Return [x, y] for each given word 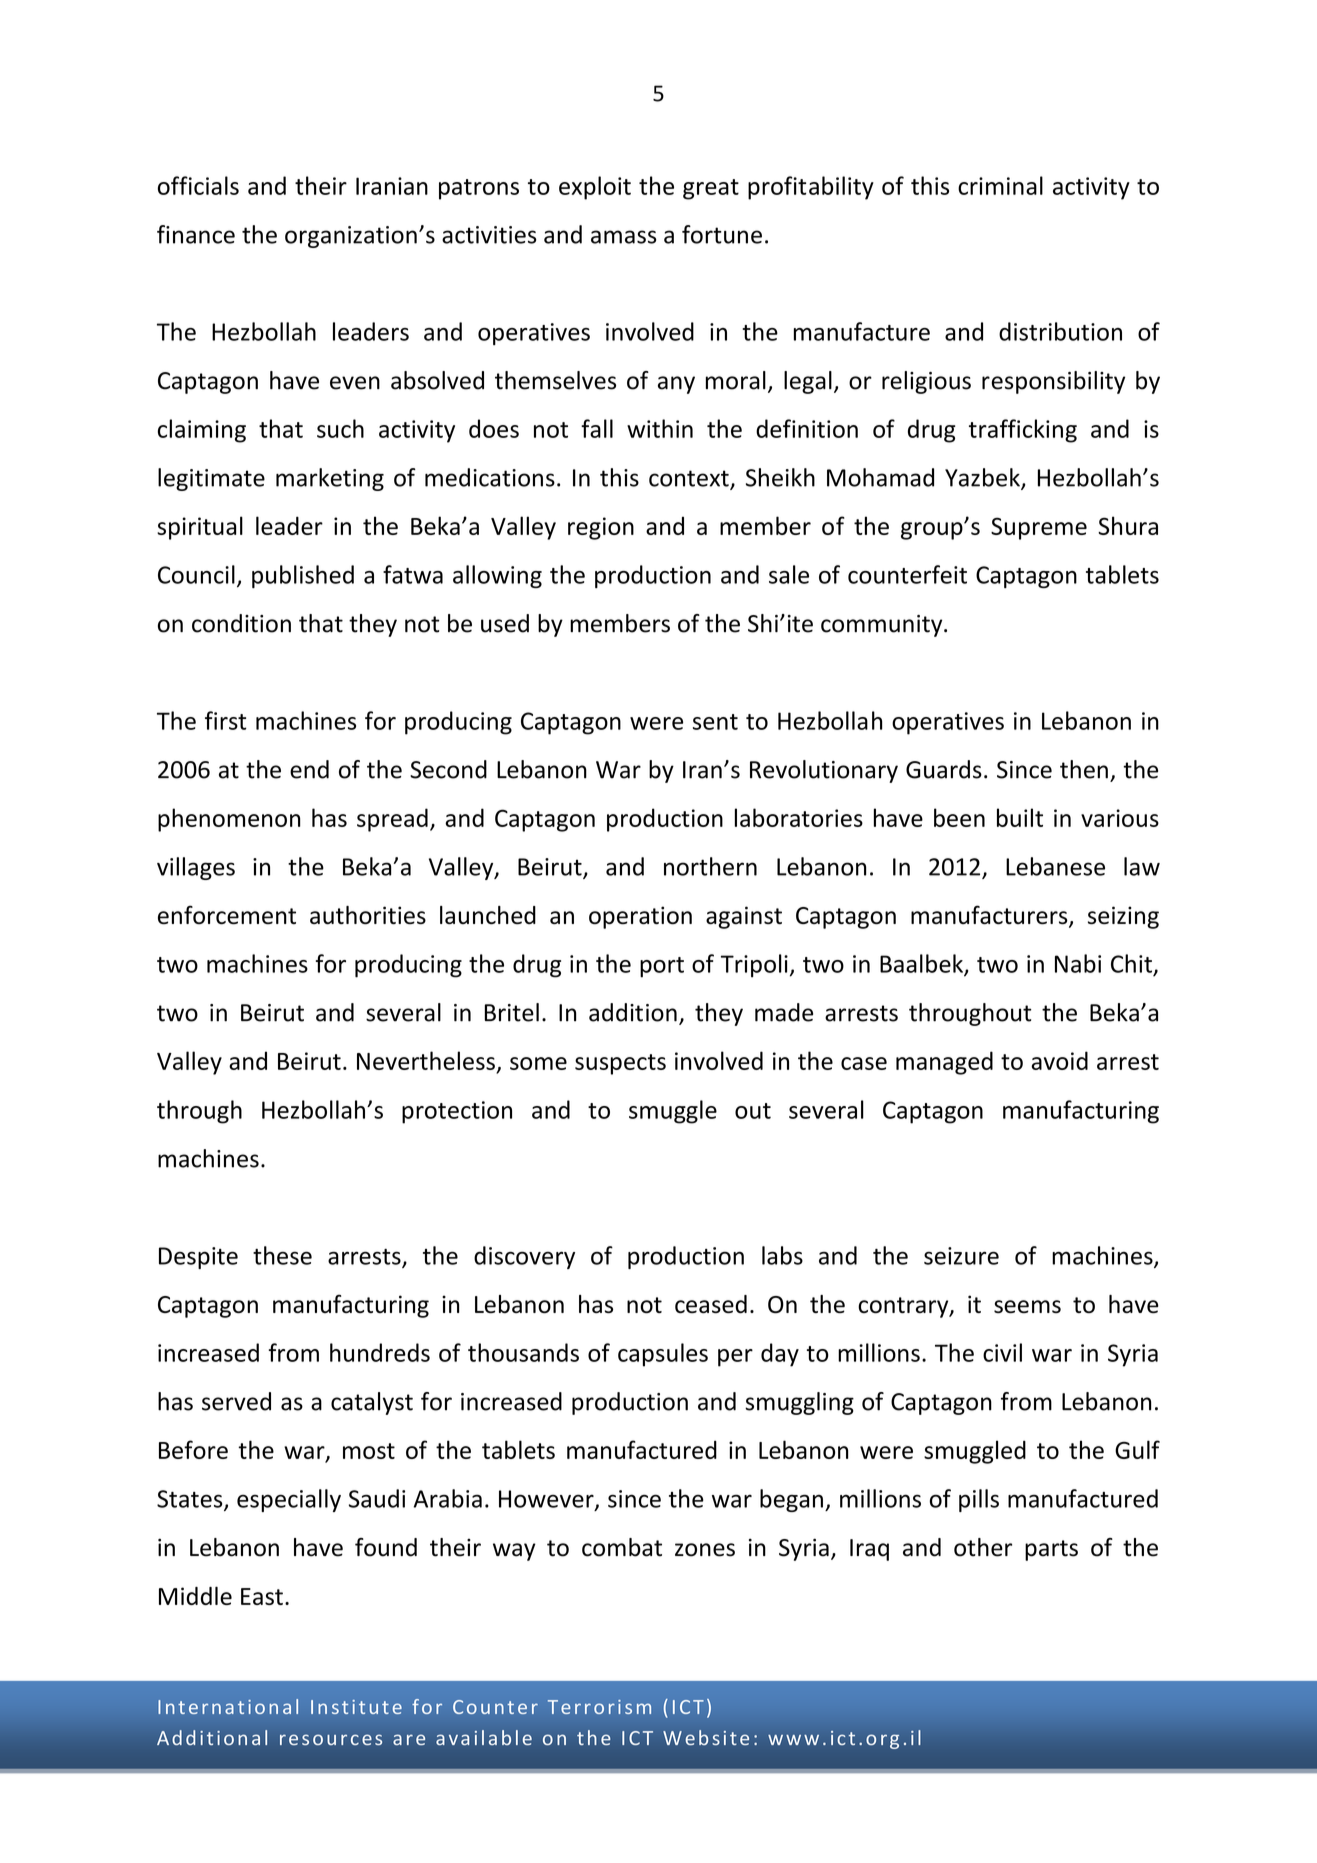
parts [1051, 1550]
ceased [711, 1304]
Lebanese [1055, 866]
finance [196, 234]
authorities [368, 915]
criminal [1000, 185]
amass [624, 237]
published [303, 576]
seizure [961, 1256]
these [282, 1255]
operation [640, 917]
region [601, 528]
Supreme [1039, 528]
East [262, 1596]
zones [705, 1550]
